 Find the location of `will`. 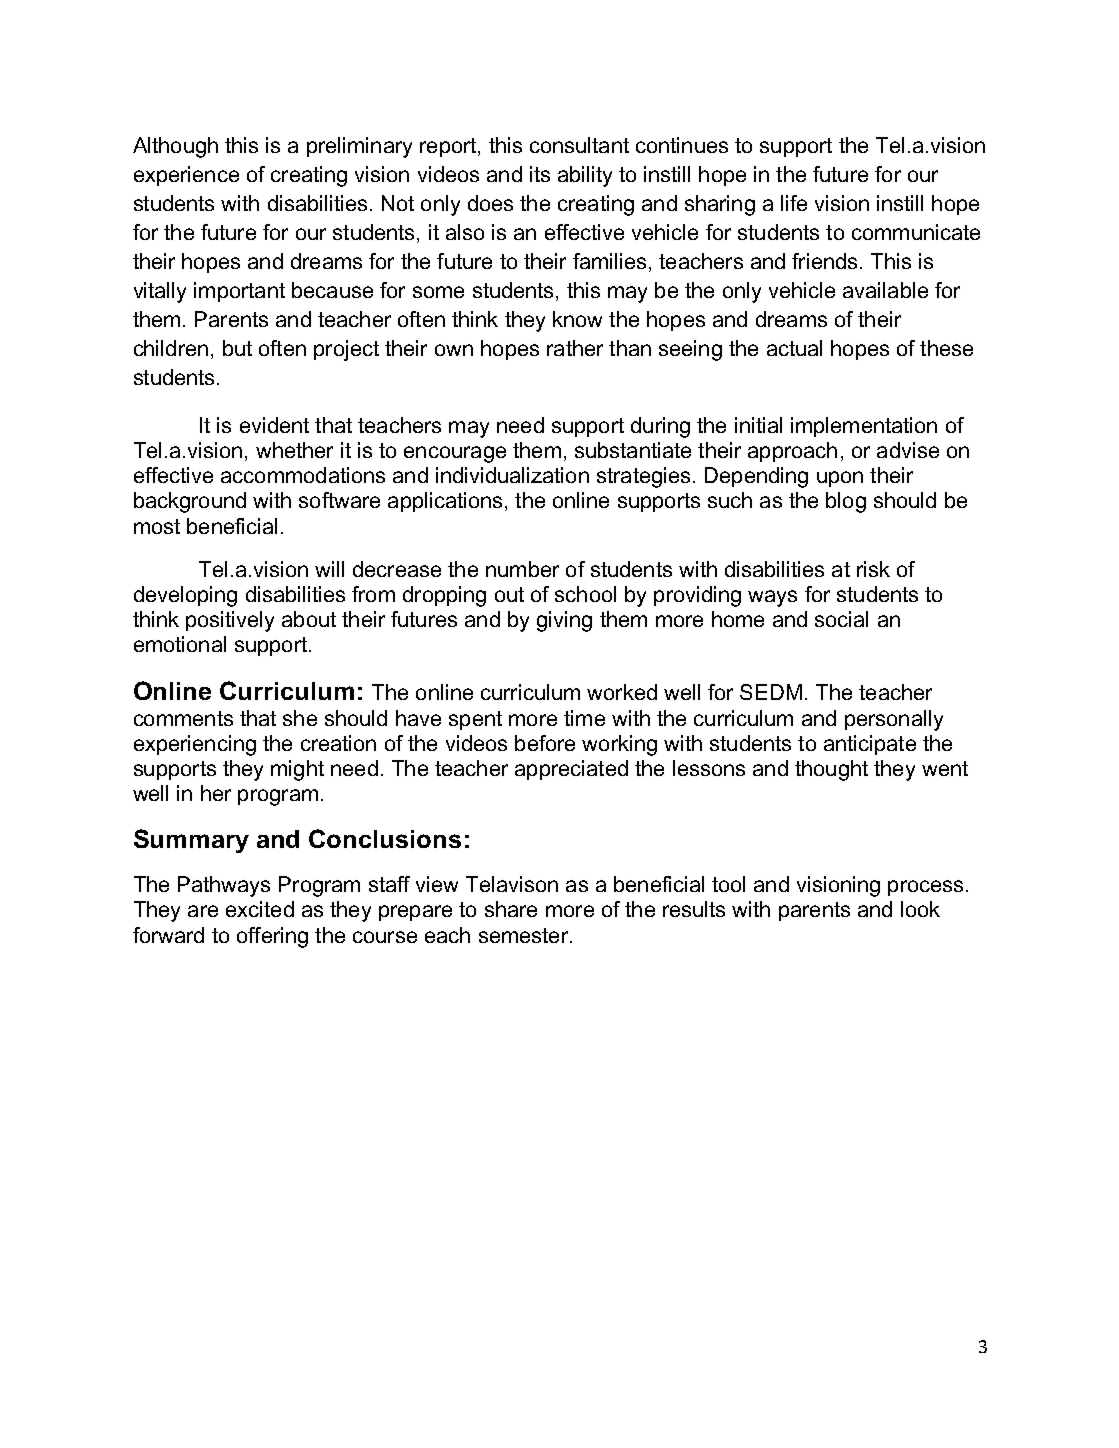

will is located at coordinates (329, 569).
